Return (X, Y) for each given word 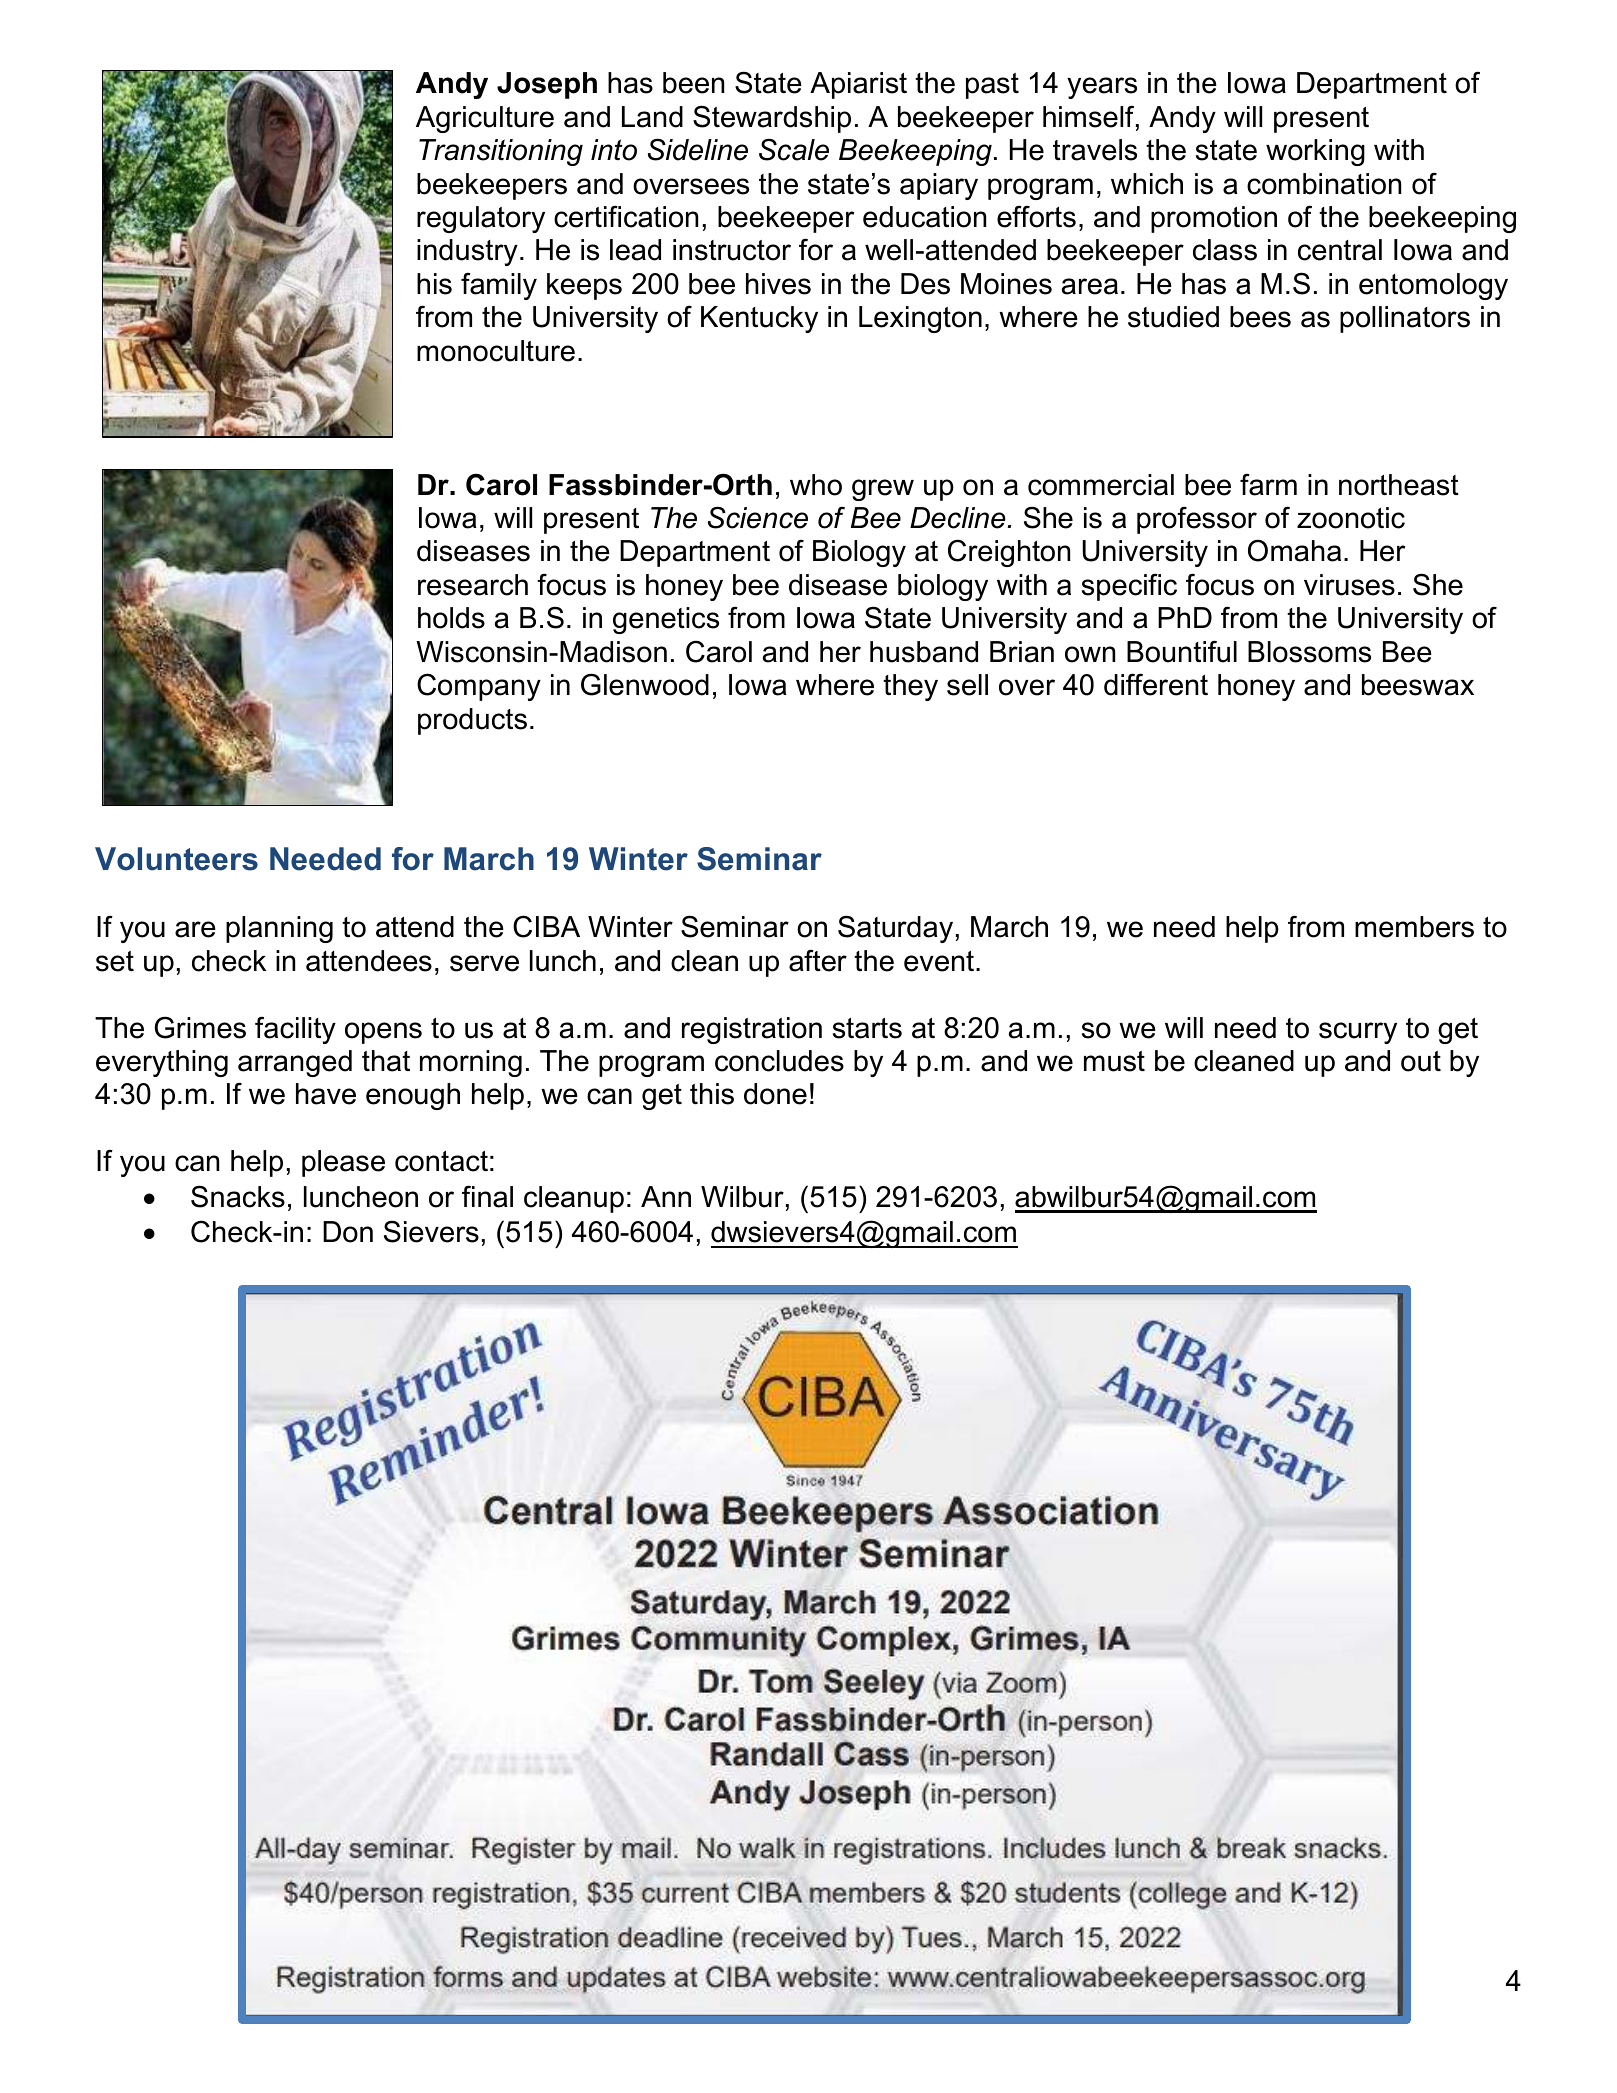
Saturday (895, 929)
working (1315, 152)
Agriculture (485, 119)
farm (1268, 485)
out (1421, 1061)
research (473, 585)
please (343, 1163)
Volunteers (176, 859)
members (1414, 927)
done (775, 1094)
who (816, 485)
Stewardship (772, 119)
